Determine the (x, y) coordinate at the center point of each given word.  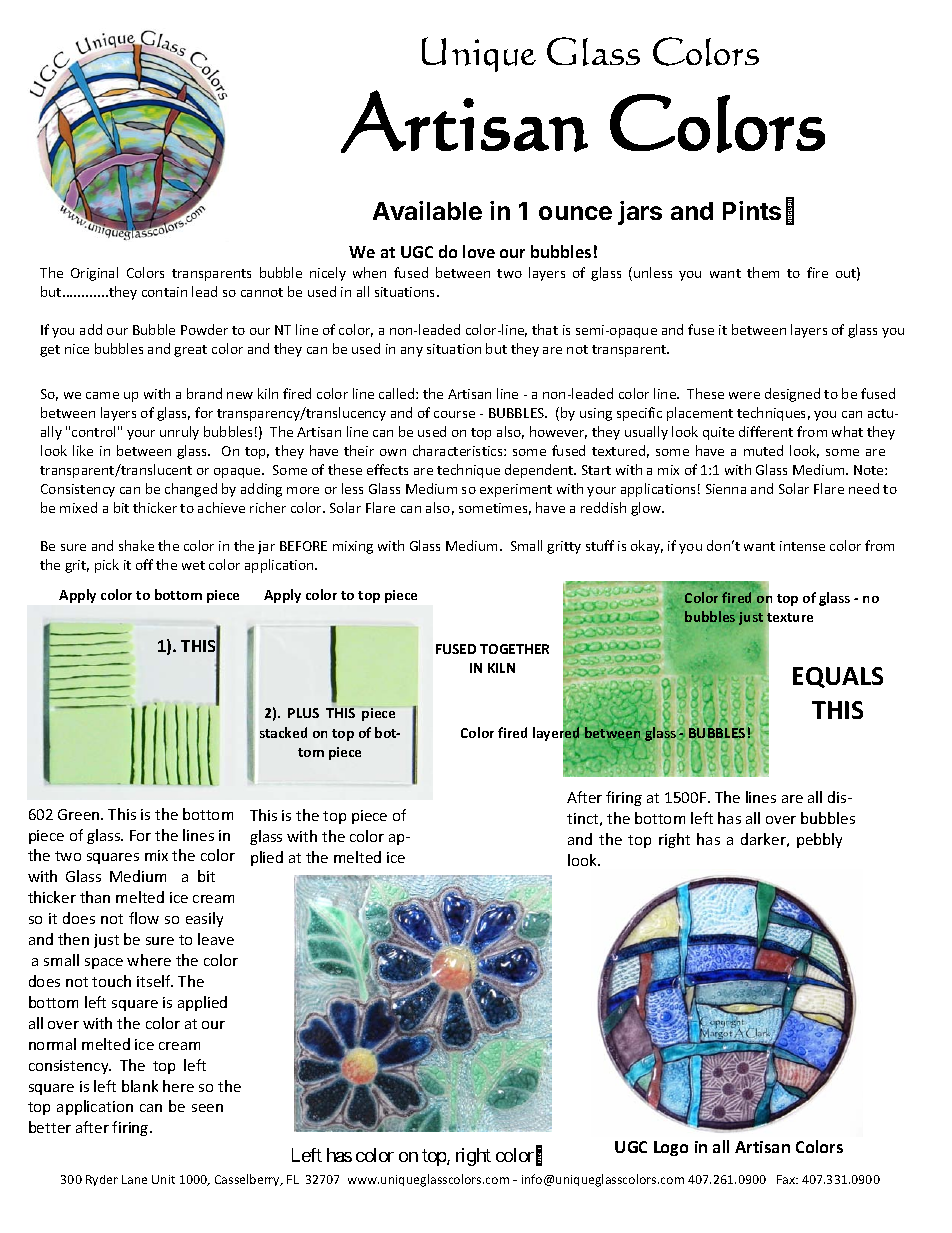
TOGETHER (514, 649)
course (454, 414)
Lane (134, 1179)
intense (802, 546)
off (144, 564)
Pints (752, 210)
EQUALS (838, 677)
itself (155, 981)
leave (216, 939)
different (766, 431)
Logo (671, 1148)
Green (80, 814)
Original (94, 274)
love (479, 251)
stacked (283, 732)
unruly (179, 433)
